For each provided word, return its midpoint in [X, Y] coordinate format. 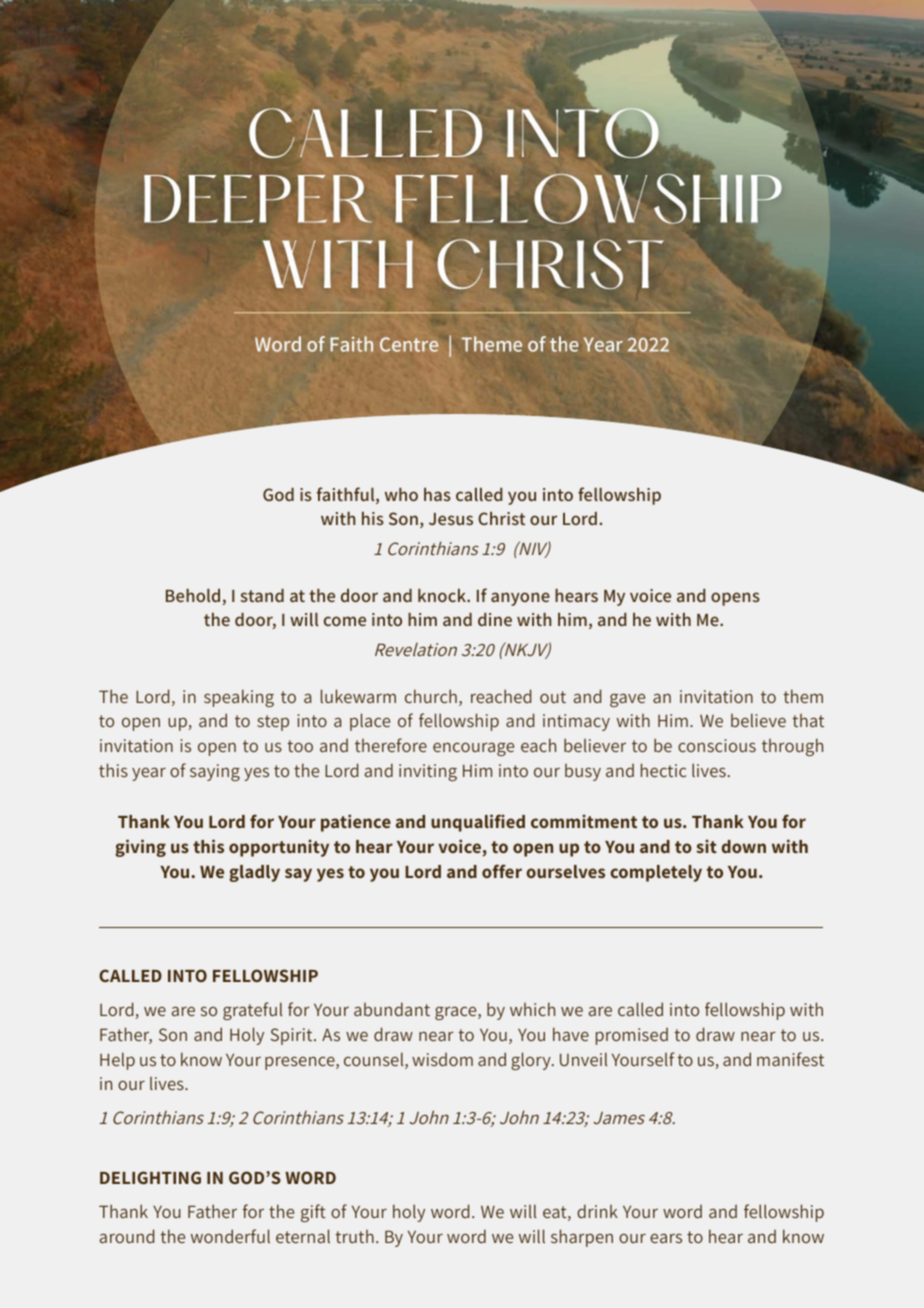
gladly [254, 873]
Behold [193, 595]
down [744, 846]
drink [597, 1211]
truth [354, 1236]
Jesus [451, 519]
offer [502, 871]
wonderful [230, 1236]
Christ [501, 518]
